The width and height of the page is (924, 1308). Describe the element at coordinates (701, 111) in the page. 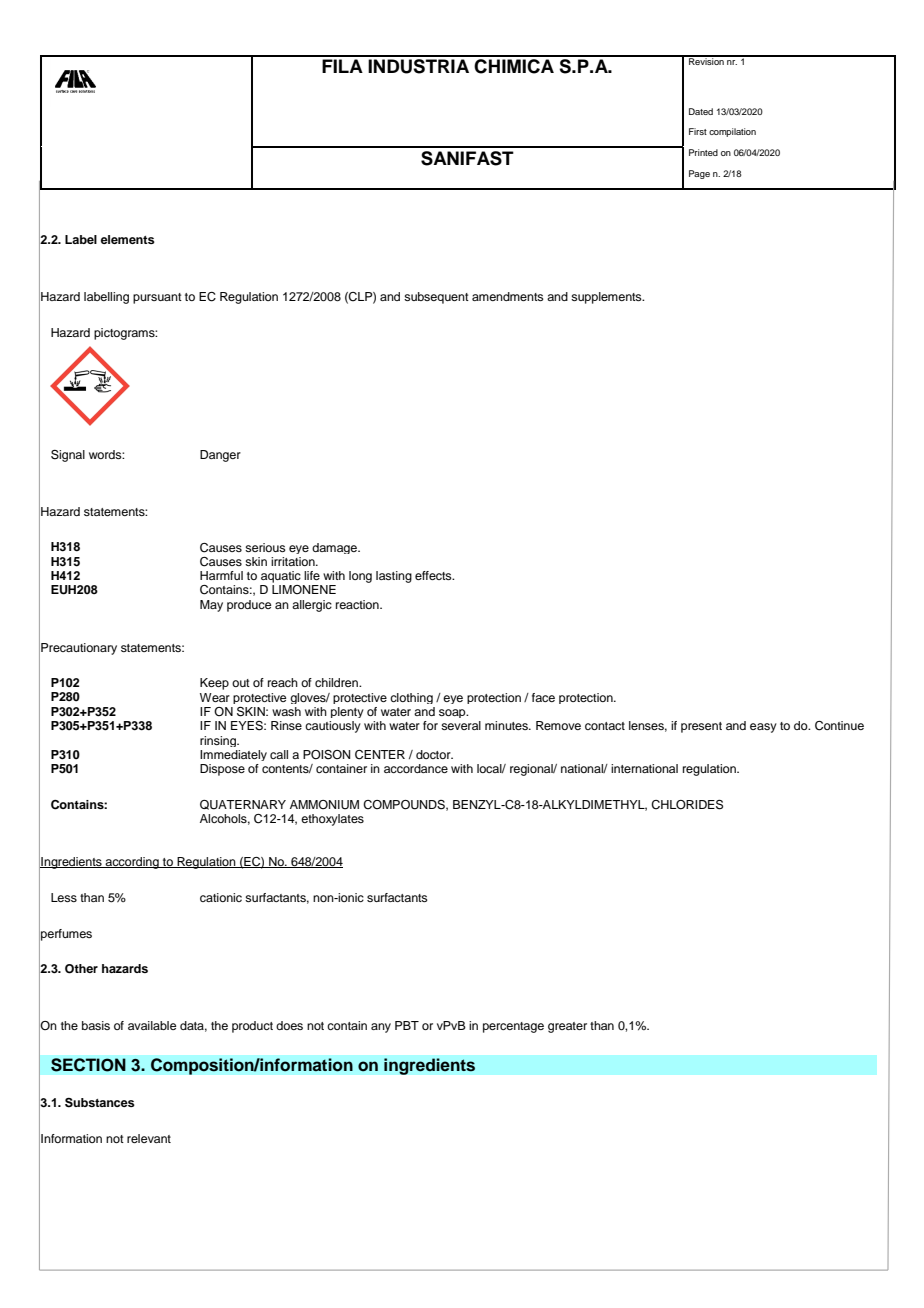

I see `Dated` at that location.
